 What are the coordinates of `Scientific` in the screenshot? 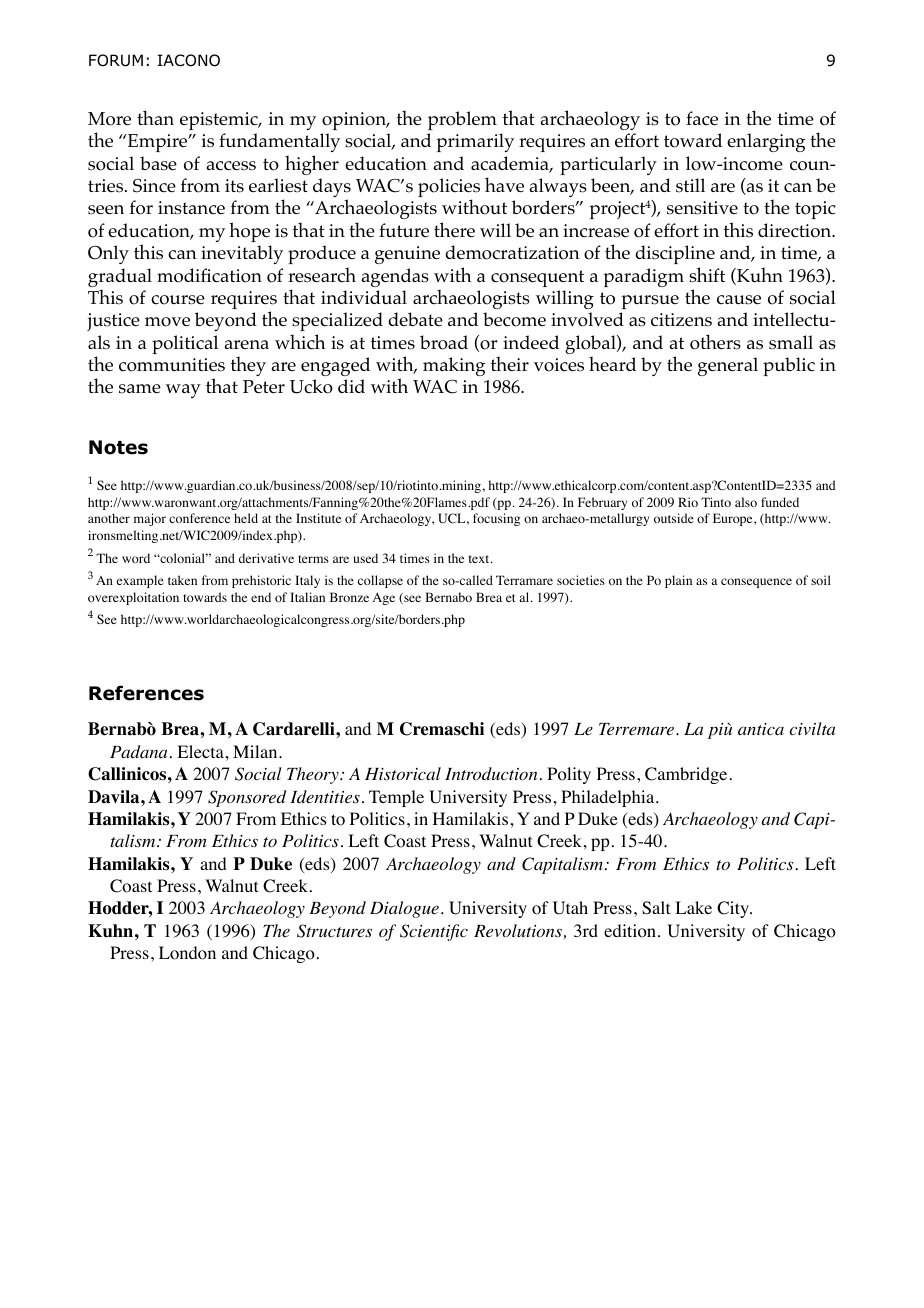 It's located at (434, 932).
